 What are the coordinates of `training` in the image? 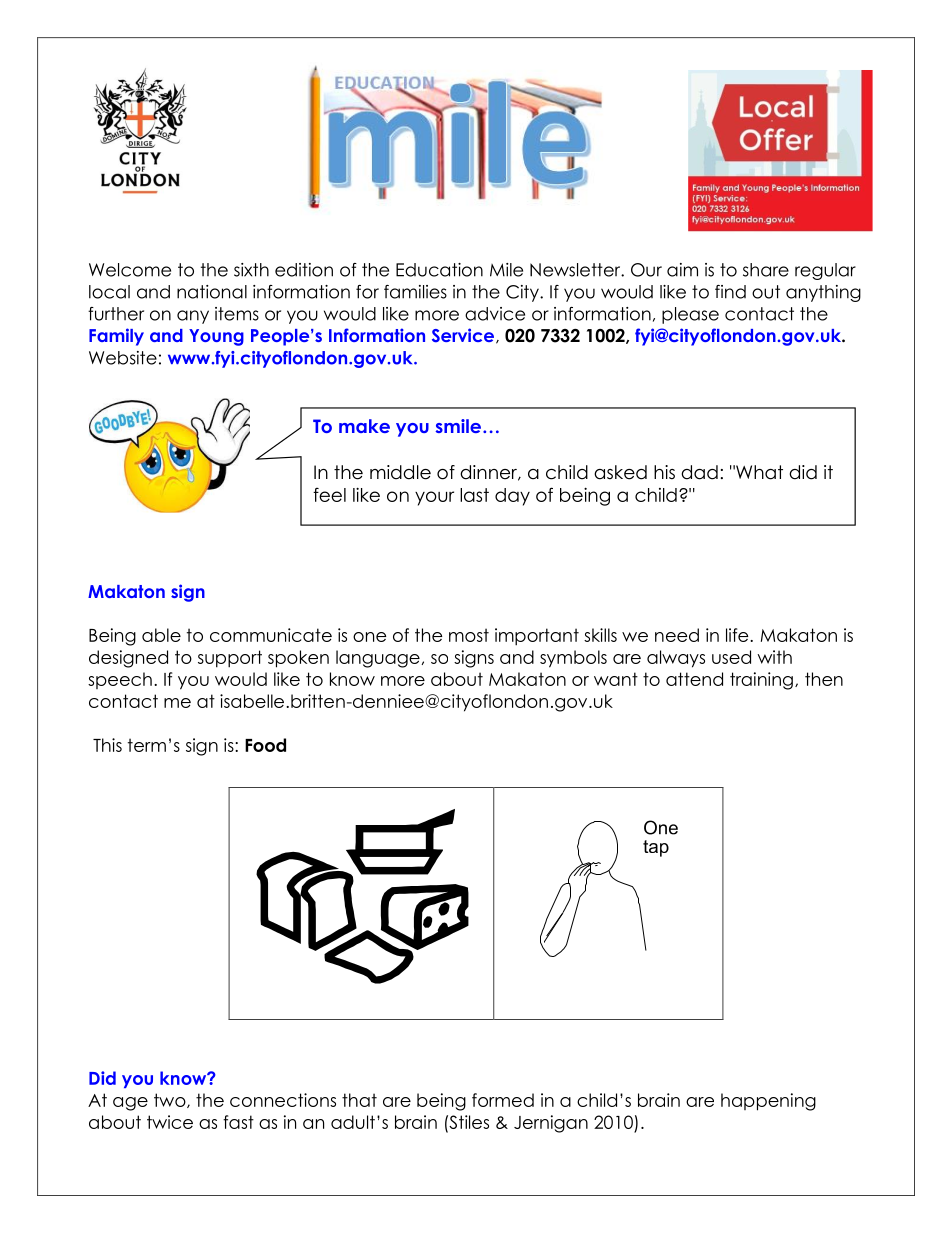 It's located at (761, 681).
